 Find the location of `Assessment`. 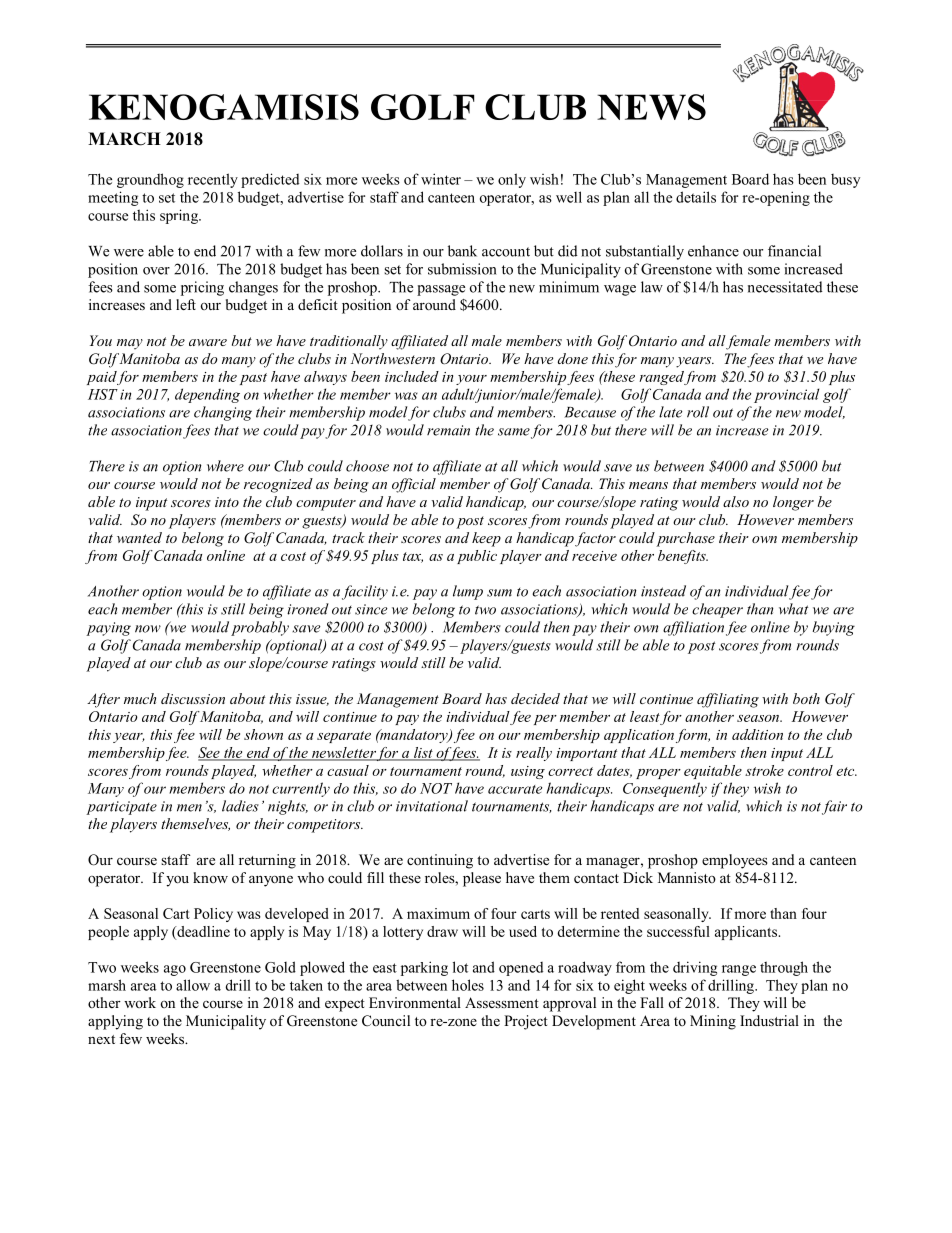

Assessment is located at coordinates (502, 1002).
